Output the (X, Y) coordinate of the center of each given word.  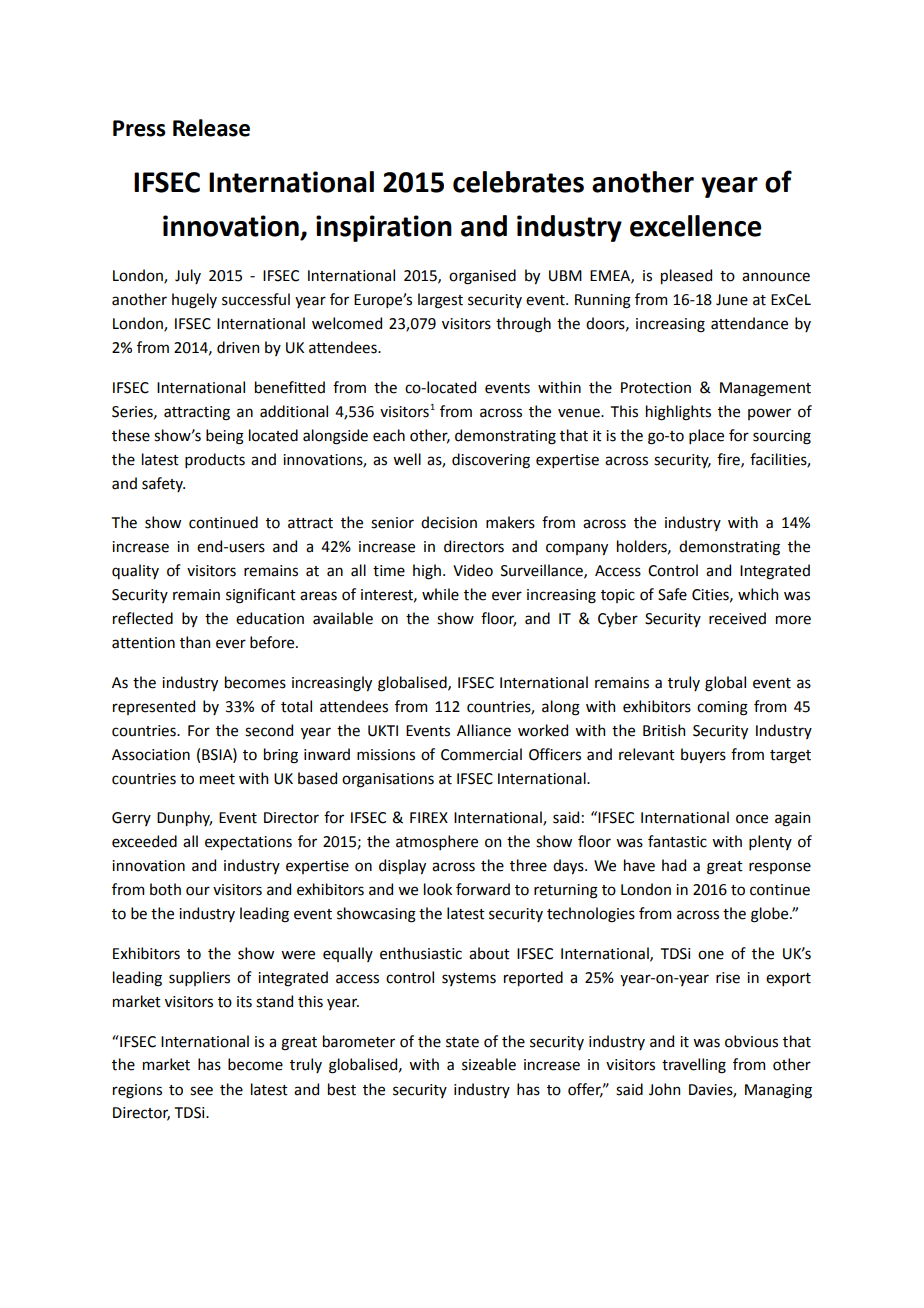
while (440, 594)
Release (211, 128)
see (201, 1091)
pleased (686, 276)
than (195, 642)
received (737, 618)
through (523, 325)
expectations (248, 843)
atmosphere (437, 842)
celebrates (518, 182)
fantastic (677, 841)
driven (238, 347)
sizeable (489, 1064)
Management (765, 389)
